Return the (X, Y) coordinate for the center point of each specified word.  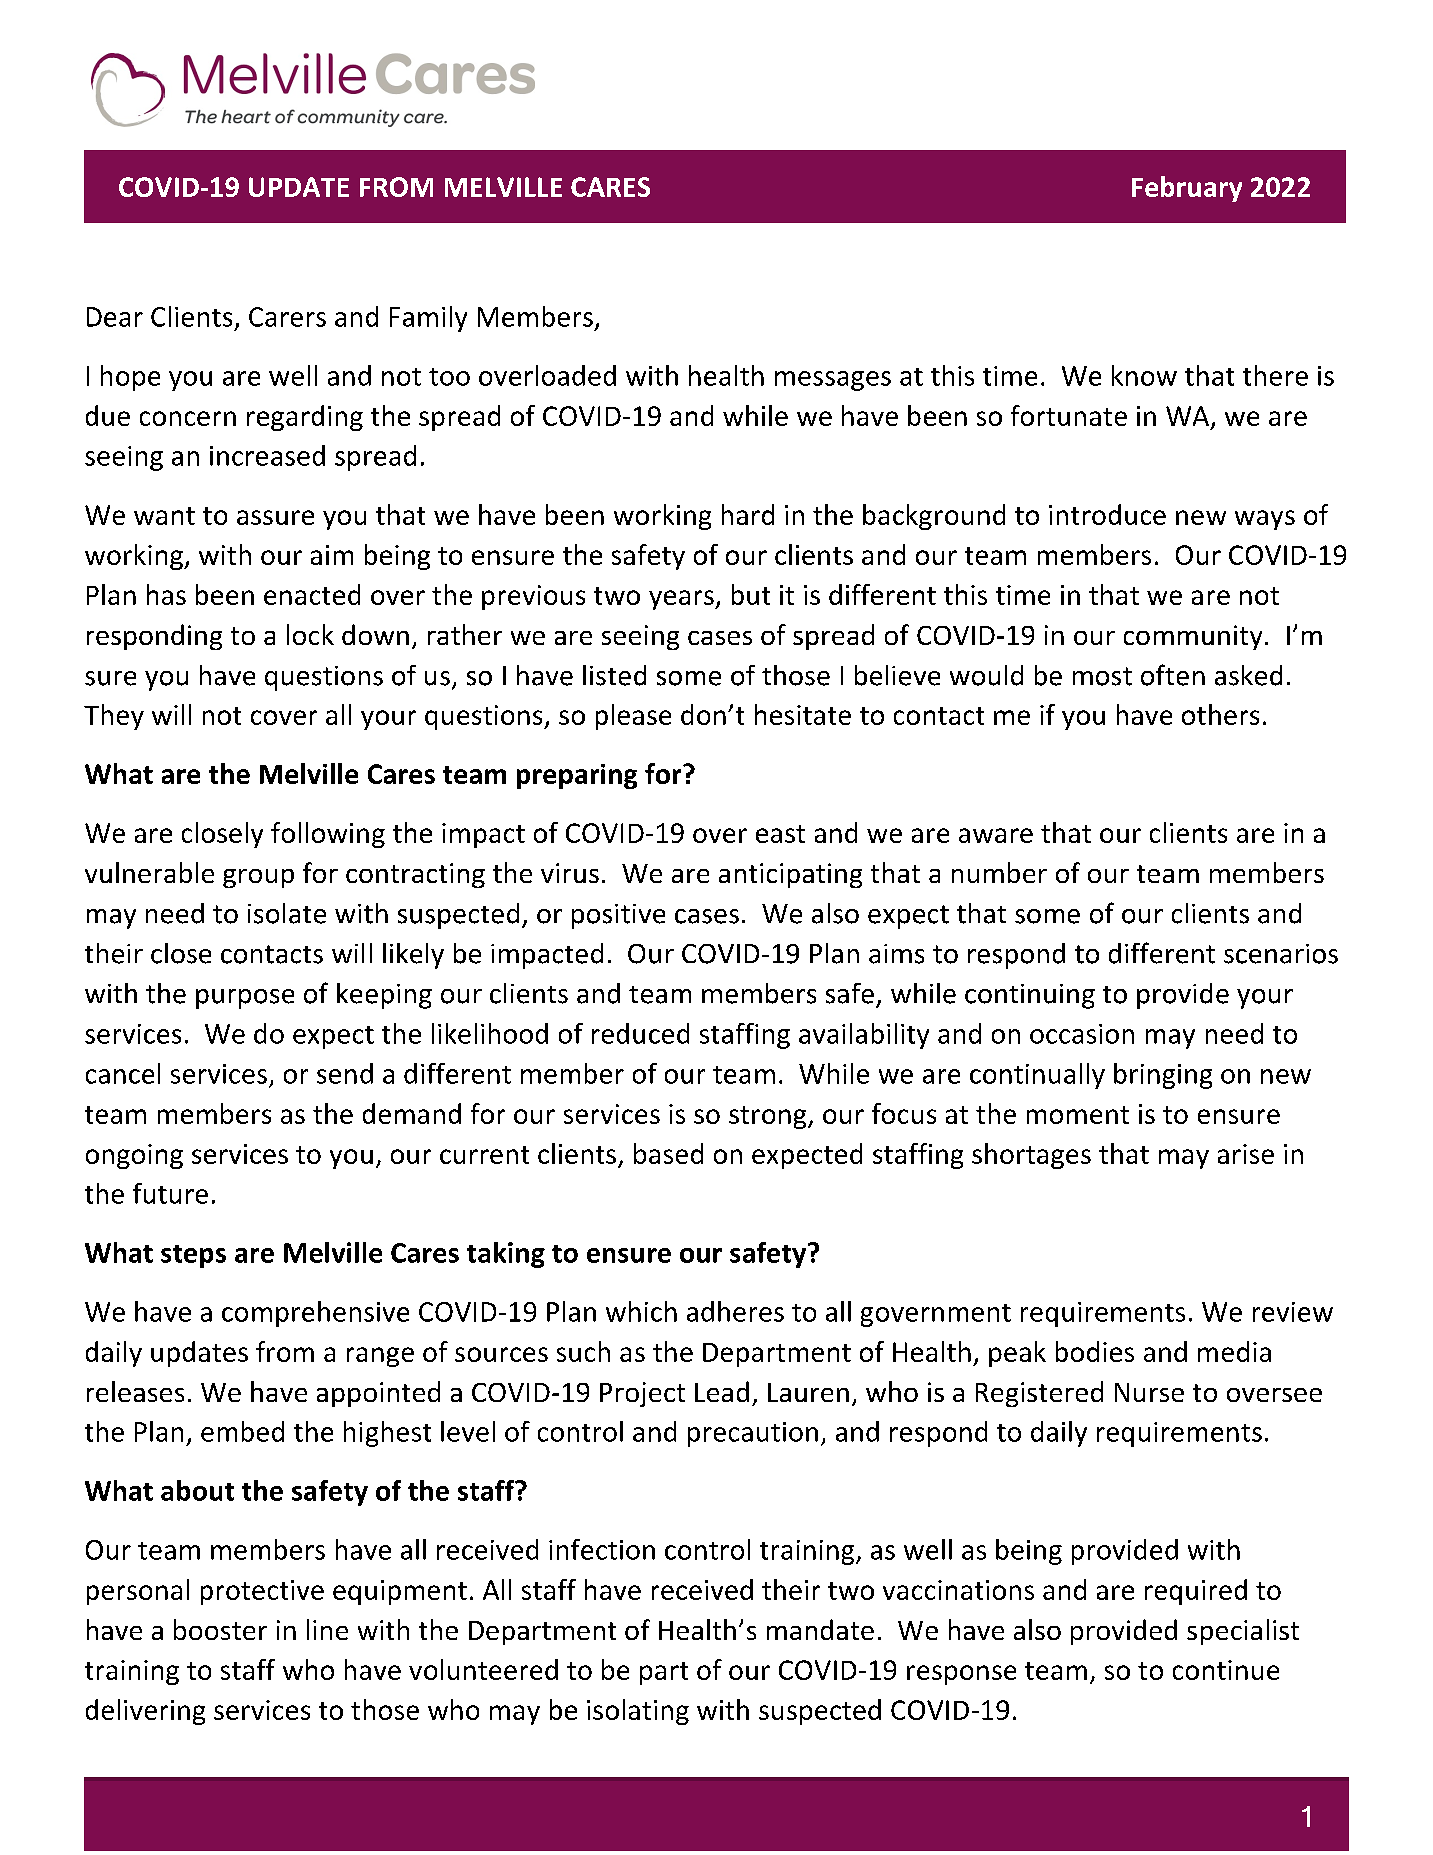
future (170, 1193)
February (1187, 189)
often (1173, 675)
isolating (638, 1712)
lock (310, 634)
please (633, 717)
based (668, 1153)
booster (220, 1629)
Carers (287, 317)
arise (1246, 1154)
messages (833, 381)
